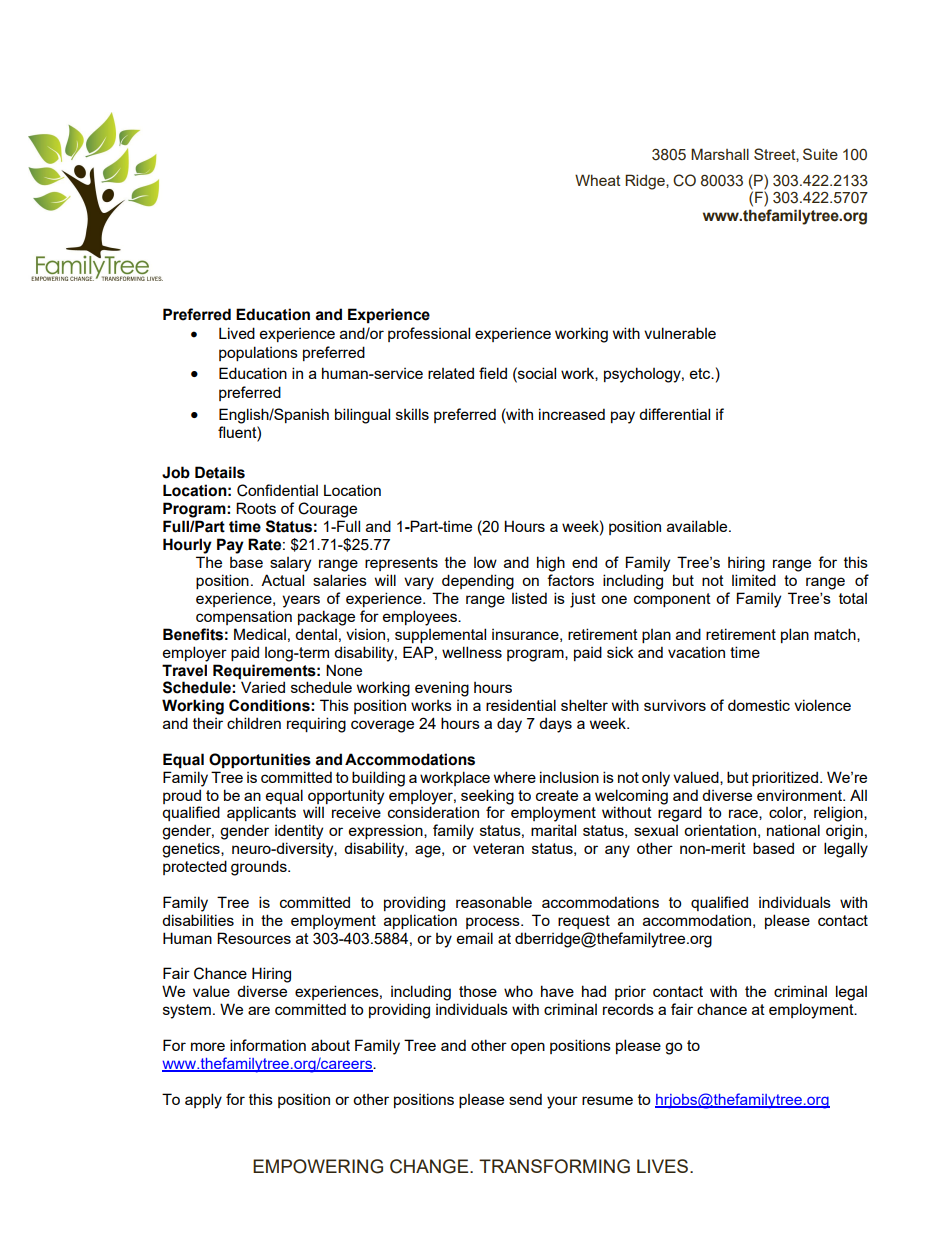  What do you see at coordinates (493, 373) in the document?
I see `field` at bounding box center [493, 373].
